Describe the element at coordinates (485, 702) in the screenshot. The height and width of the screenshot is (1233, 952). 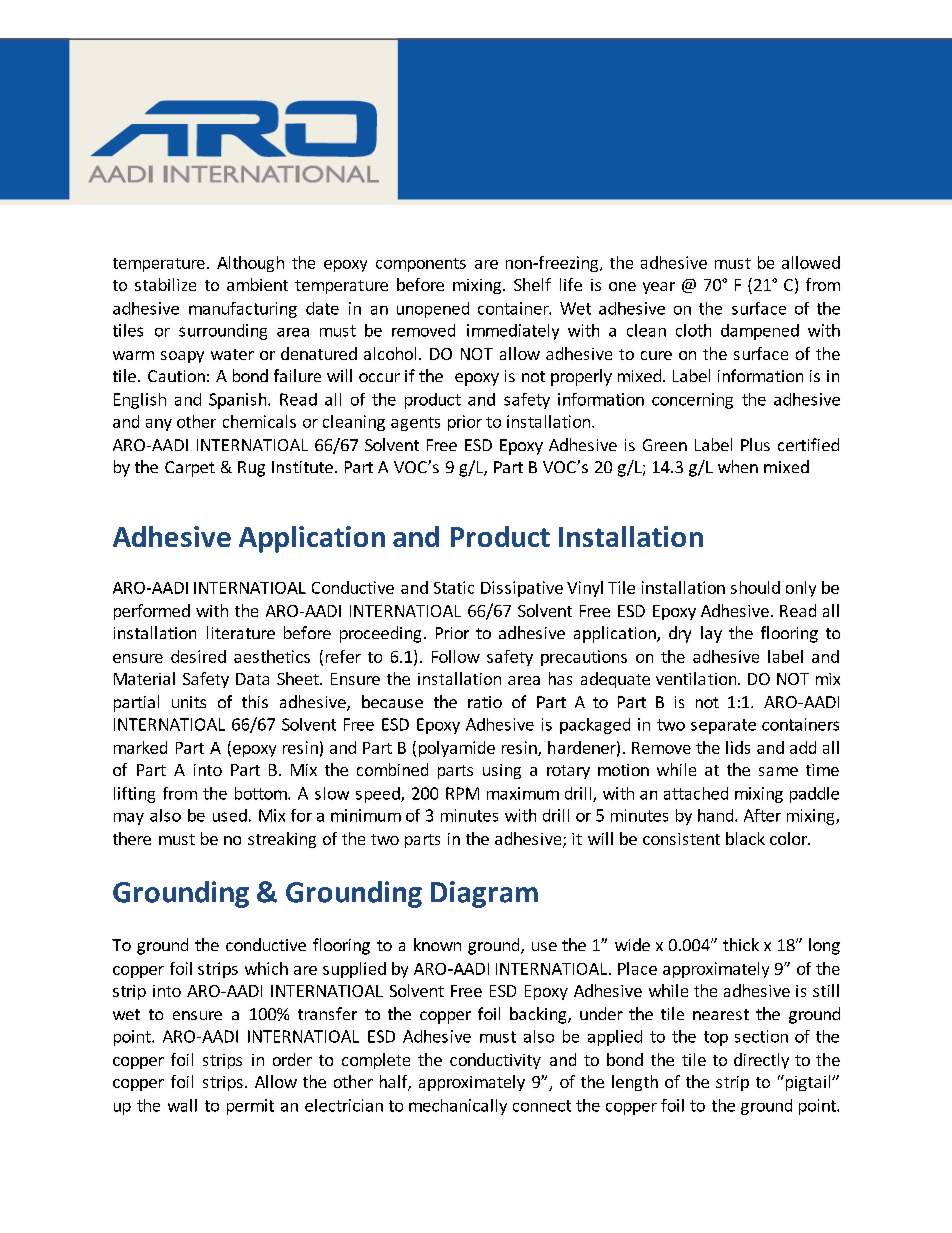
I see `ratio` at that location.
